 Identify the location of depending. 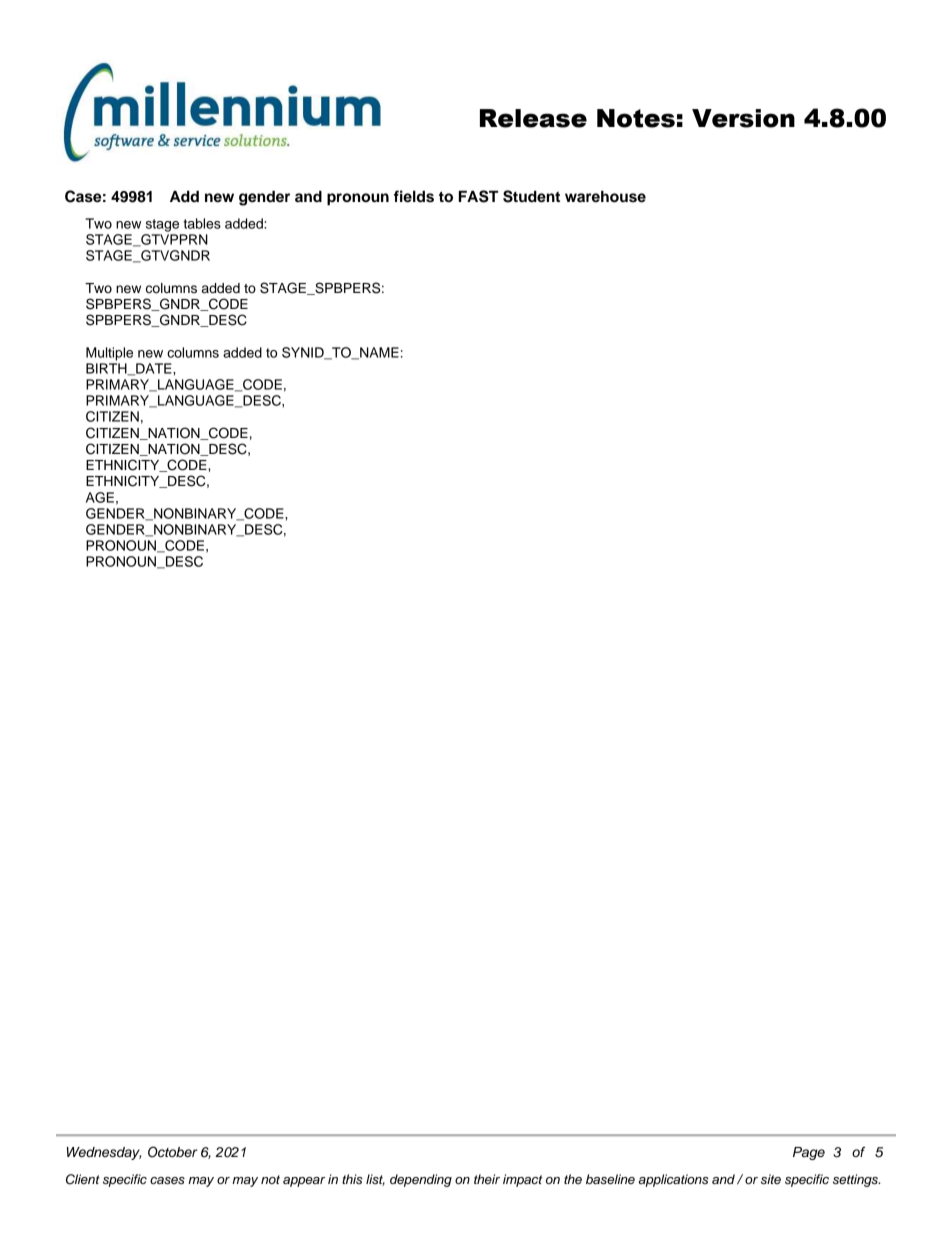
(421, 1180).
